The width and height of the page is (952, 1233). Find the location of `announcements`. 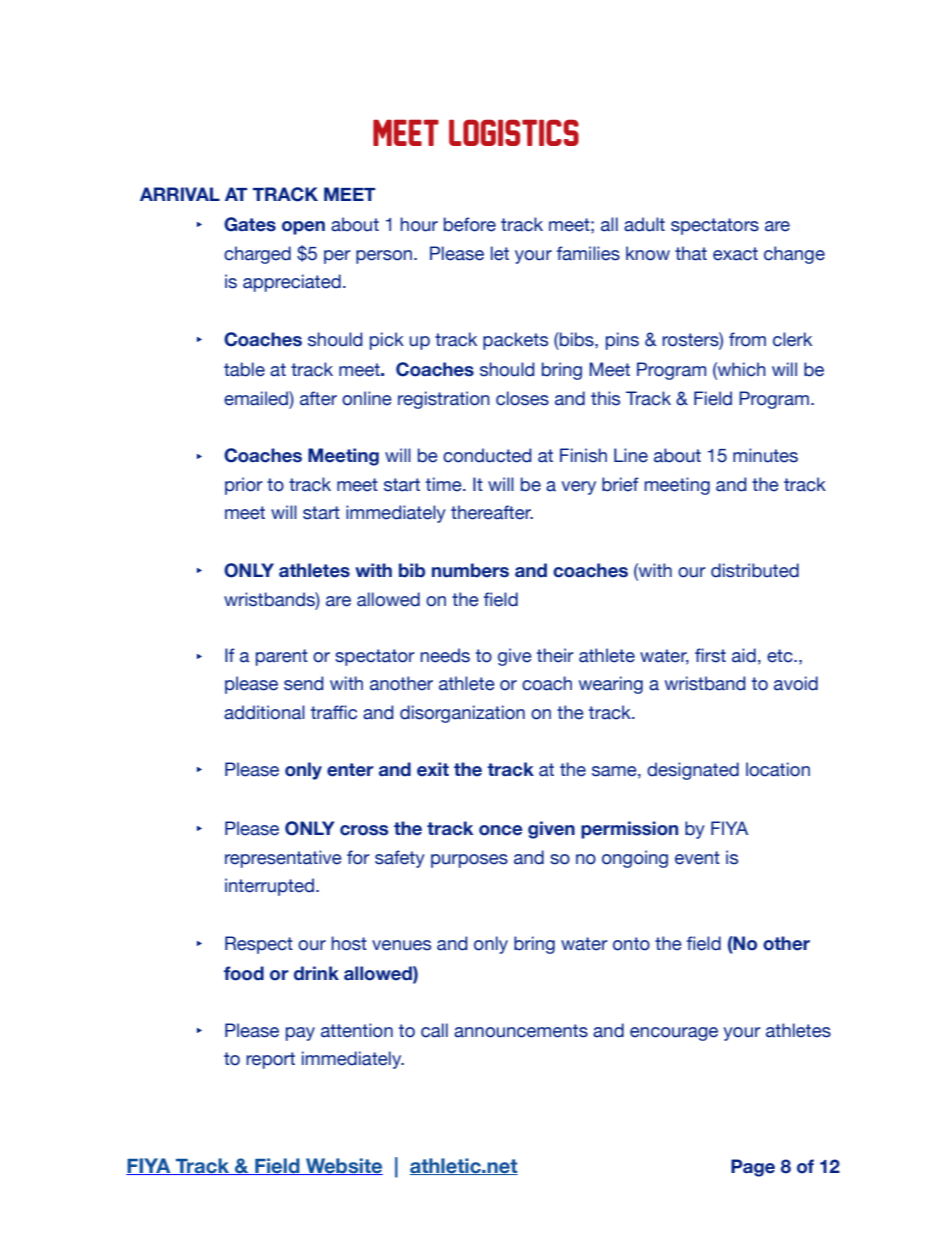

announcements is located at coordinates (521, 1031).
